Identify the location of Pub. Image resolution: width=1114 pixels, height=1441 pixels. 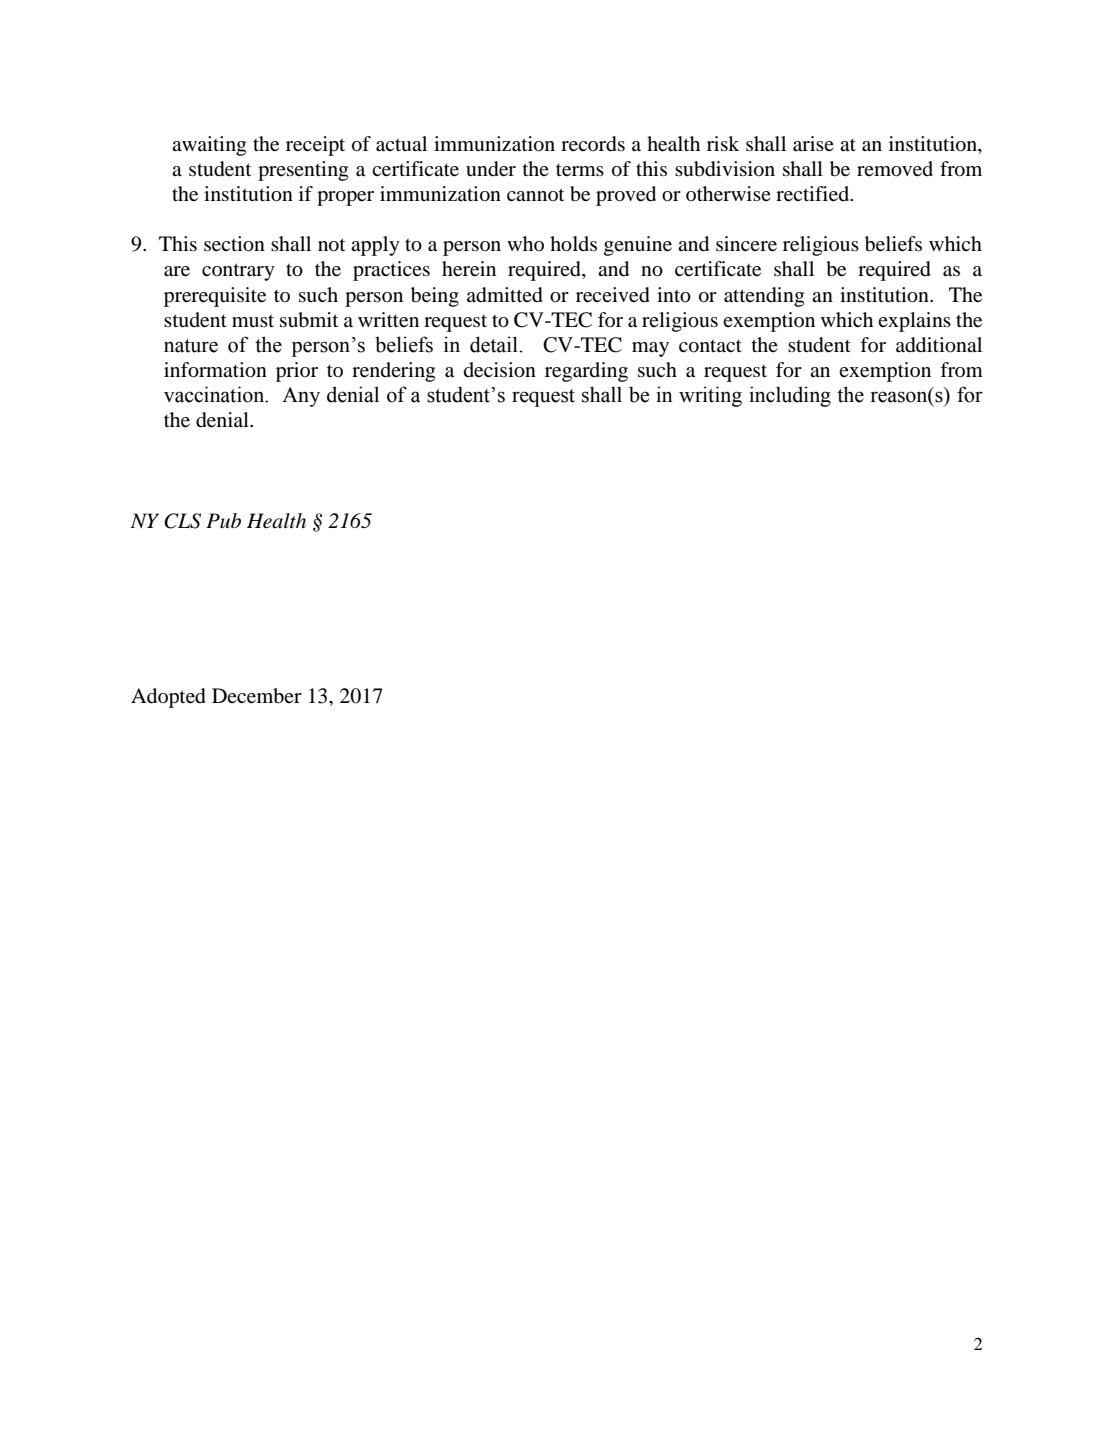
(223, 520).
